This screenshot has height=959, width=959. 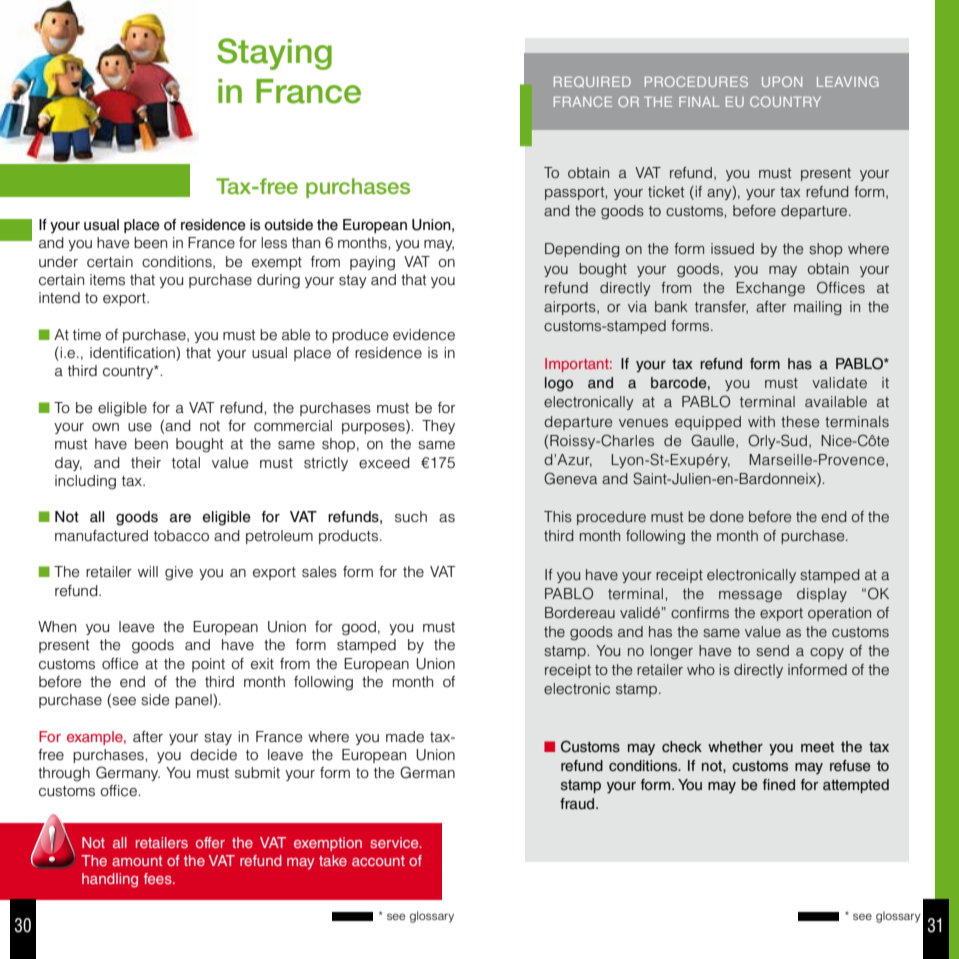 I want to click on their, so click(x=146, y=463).
